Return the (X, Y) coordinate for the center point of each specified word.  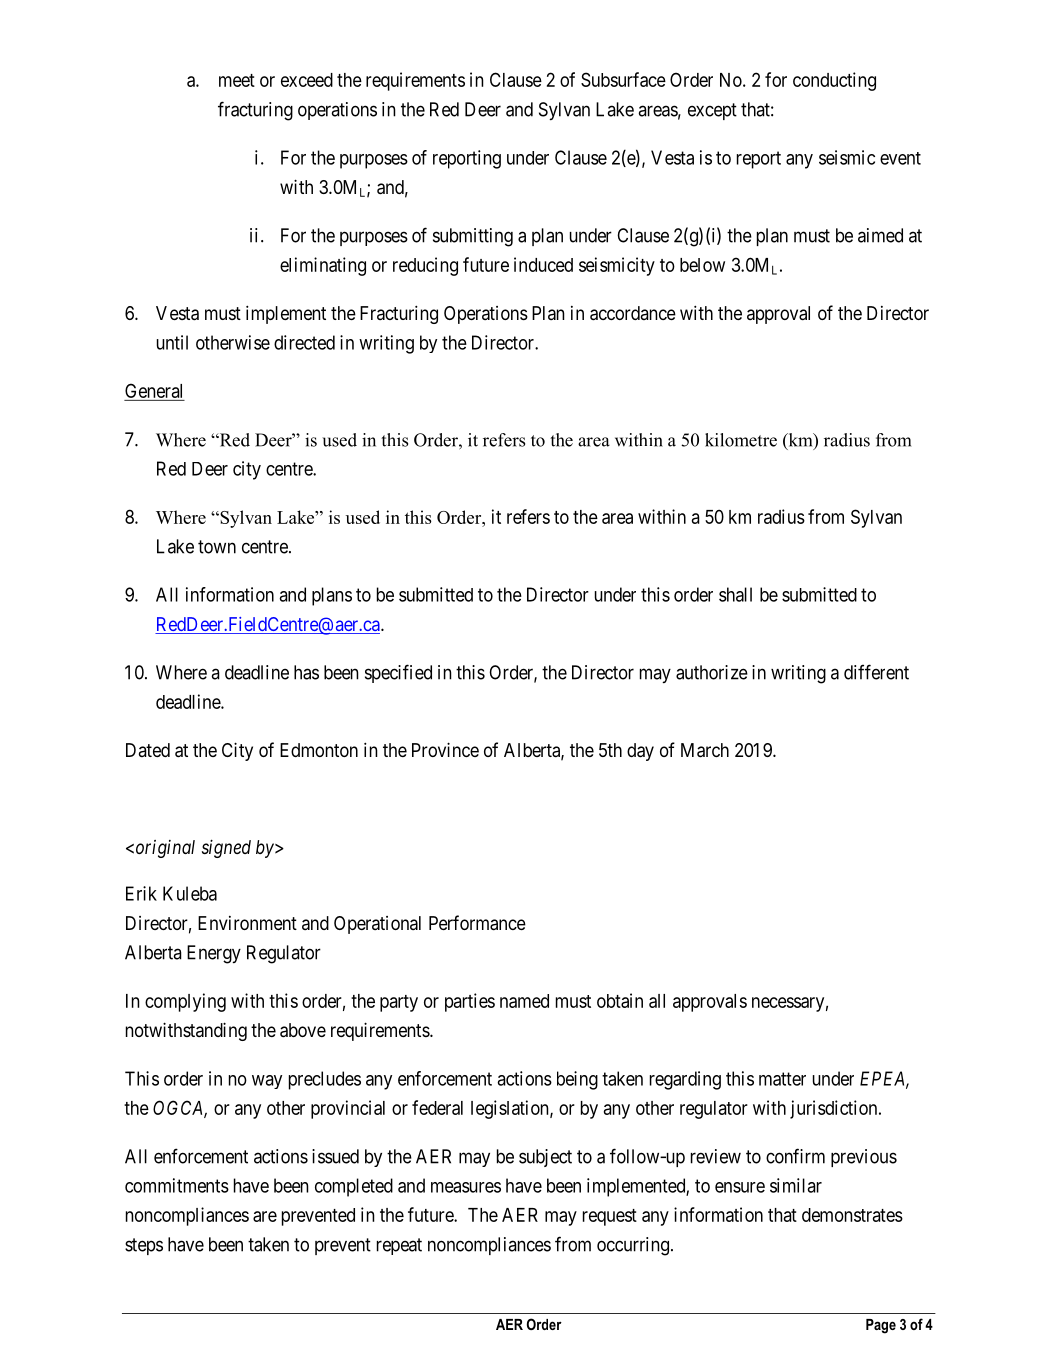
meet (237, 80)
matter (782, 1079)
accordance (633, 313)
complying (185, 1002)
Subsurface (623, 79)
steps (144, 1246)
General (154, 392)
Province (445, 749)
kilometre (741, 440)
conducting (834, 81)
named (524, 1001)
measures (466, 1187)
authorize (712, 672)
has (306, 672)
